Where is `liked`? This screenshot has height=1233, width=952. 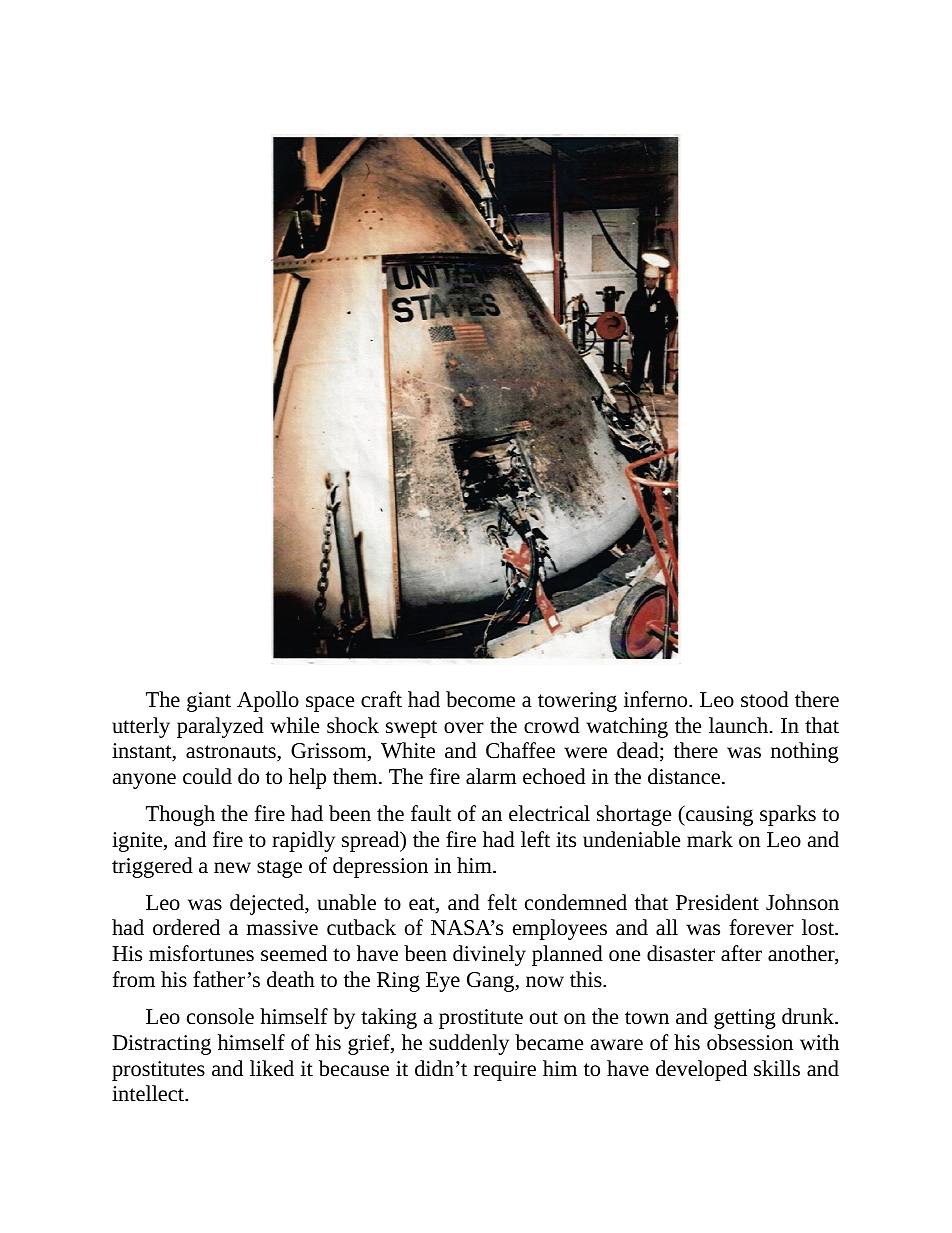
liked is located at coordinates (272, 1068).
